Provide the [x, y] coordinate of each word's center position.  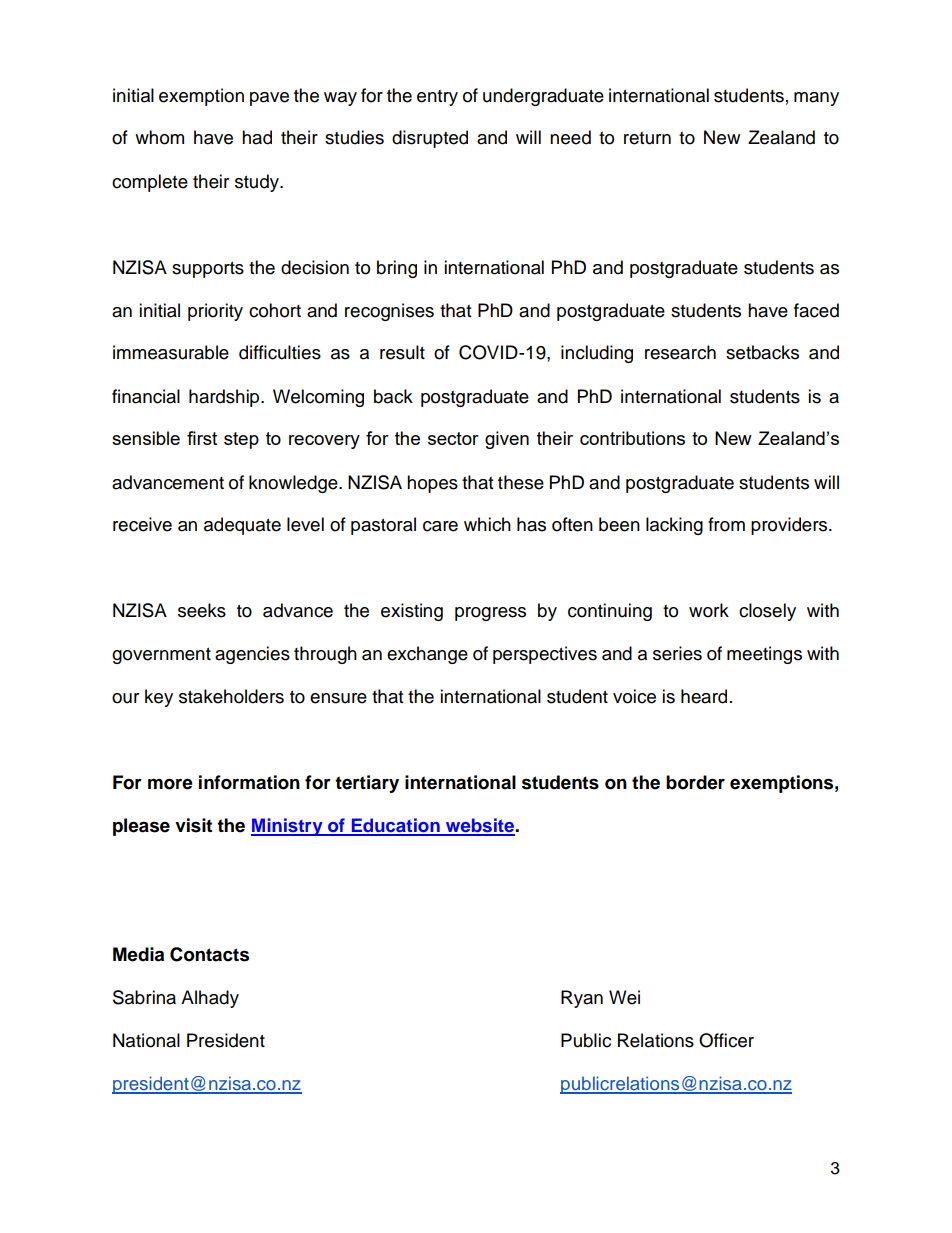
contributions [632, 438]
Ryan [582, 999]
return [647, 138]
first [202, 438]
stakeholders [231, 696]
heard [704, 696]
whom [159, 137]
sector [453, 438]
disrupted [430, 139]
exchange [427, 655]
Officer [726, 1040]
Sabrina [144, 997]
